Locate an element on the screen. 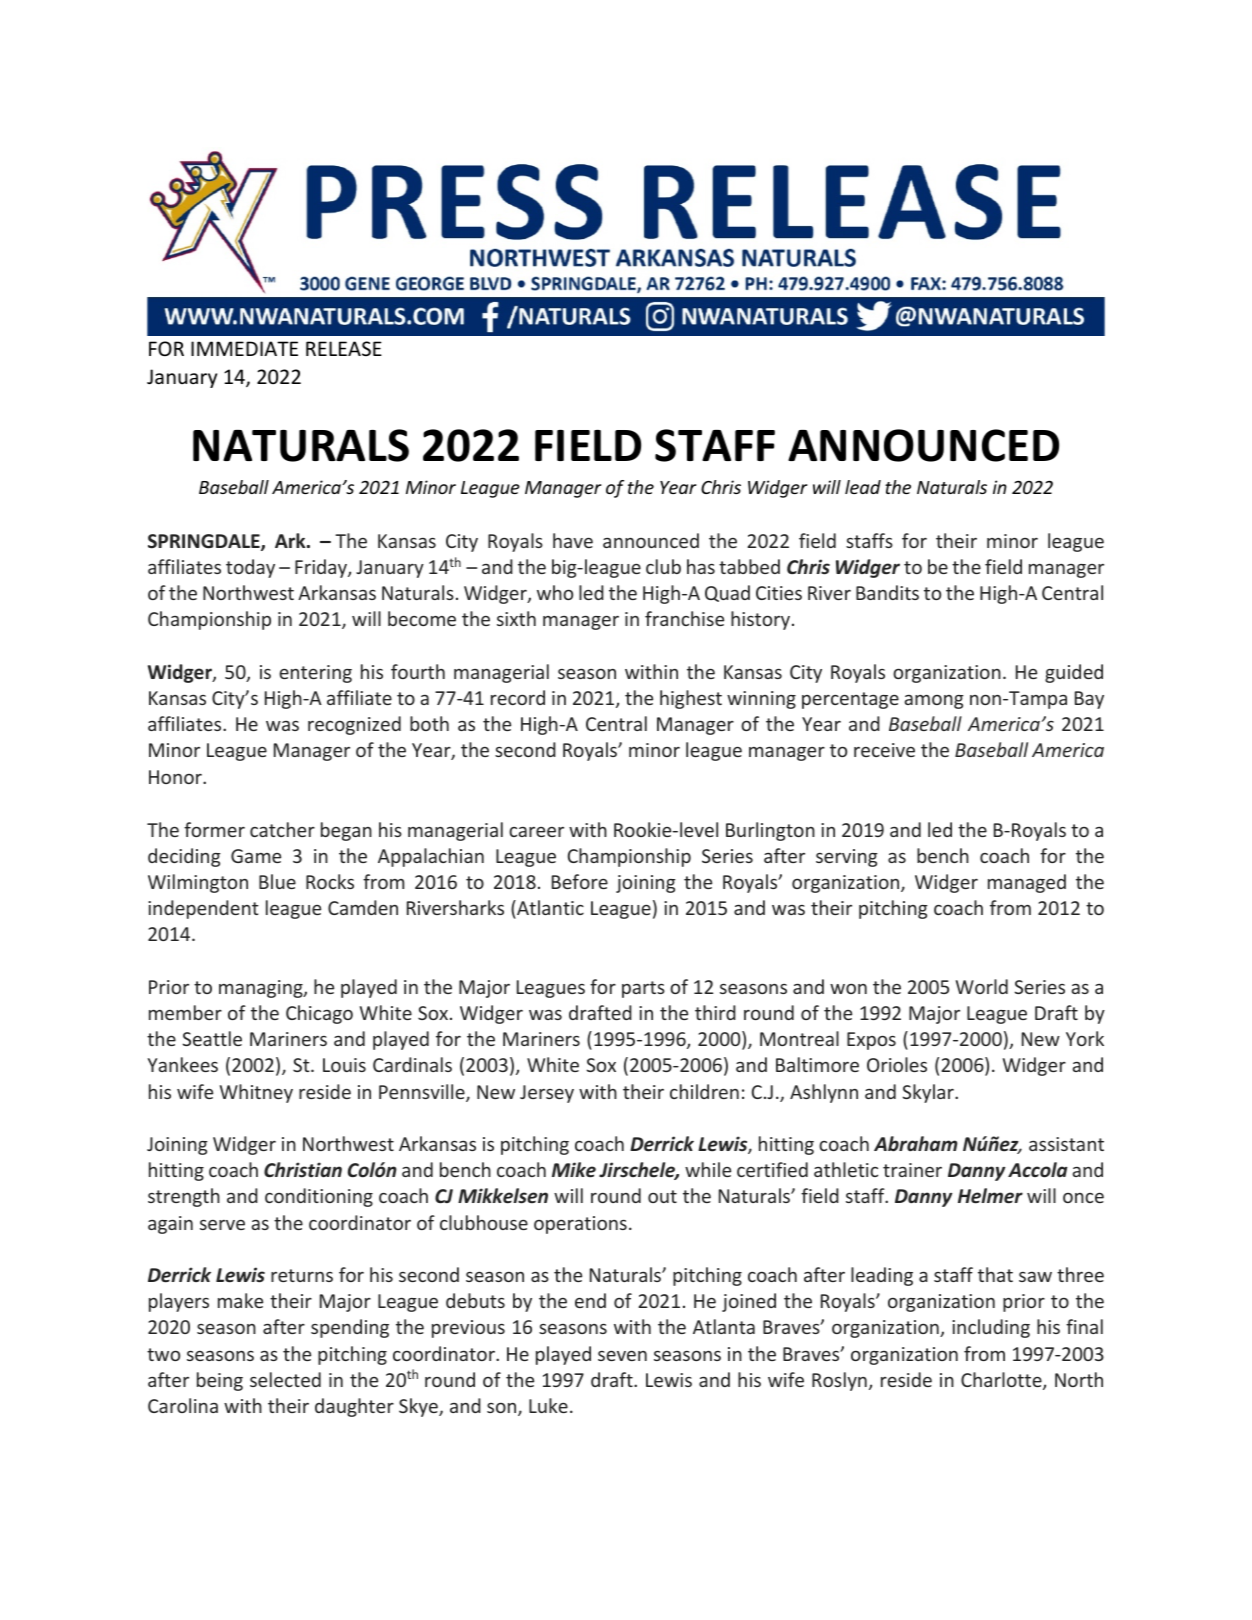 This screenshot has height=1620, width=1252. IMMEDIATE is located at coordinates (244, 348).
